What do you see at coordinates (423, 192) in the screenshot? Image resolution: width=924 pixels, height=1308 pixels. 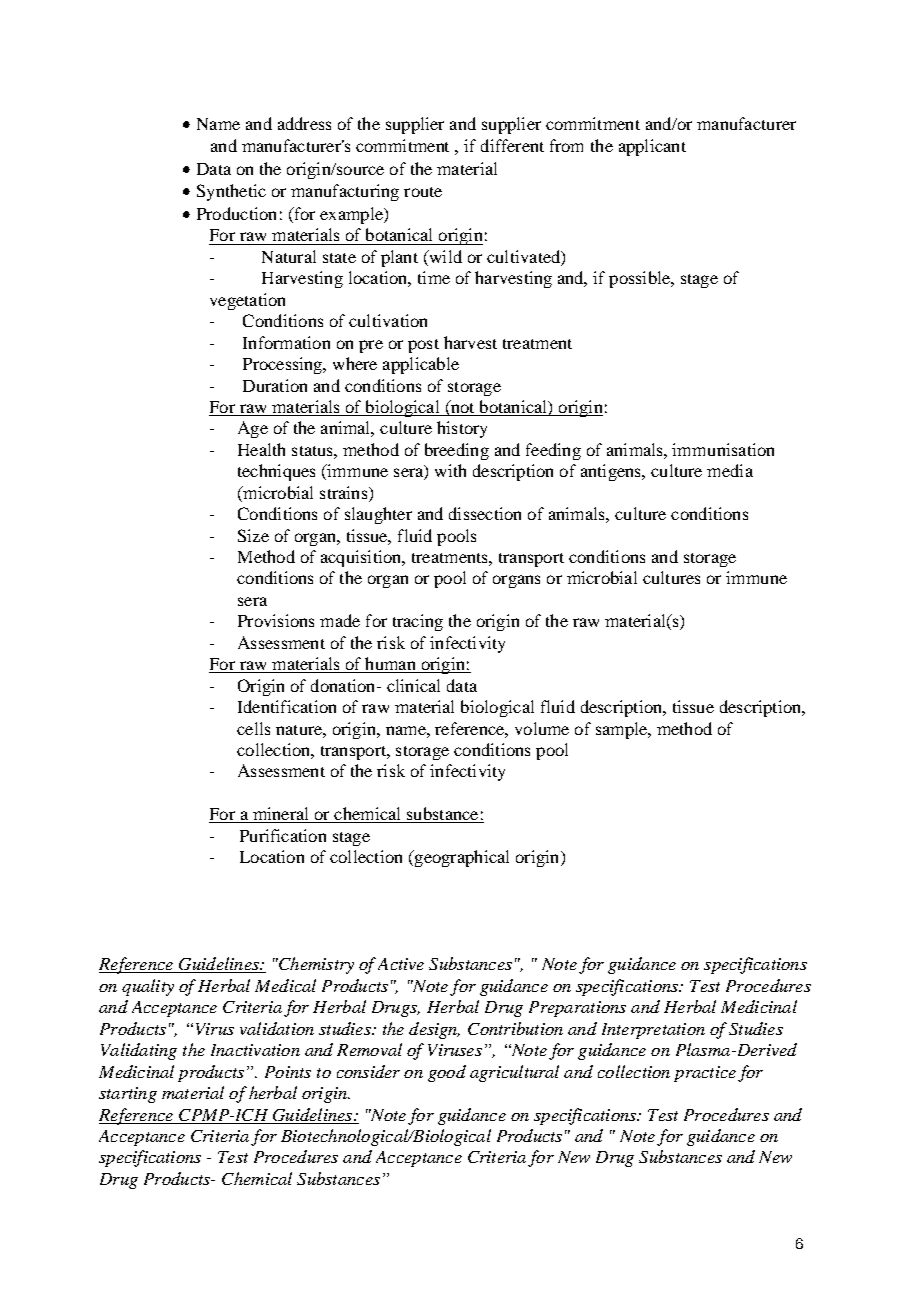 I see `route` at bounding box center [423, 192].
